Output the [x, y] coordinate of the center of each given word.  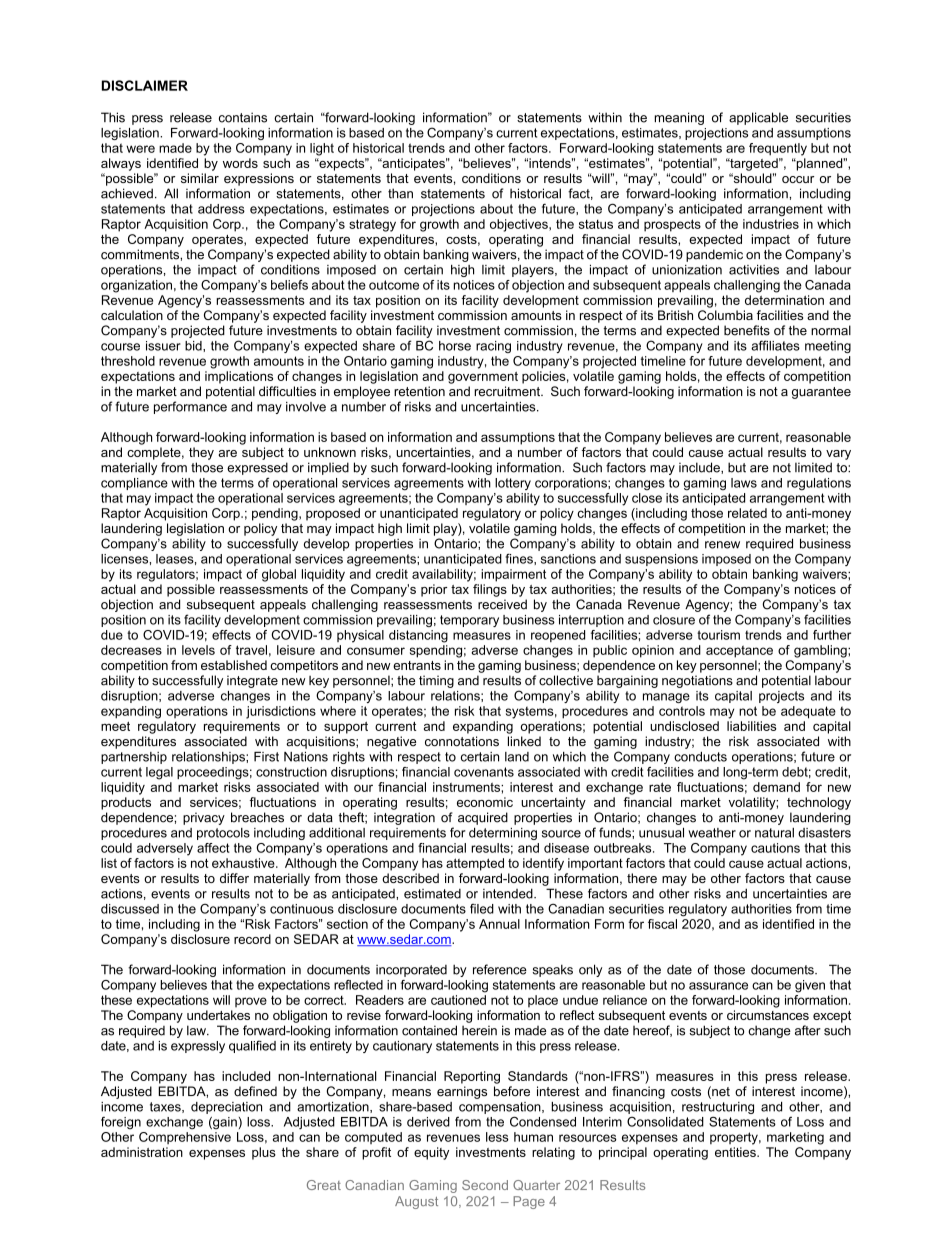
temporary [469, 621]
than [400, 193]
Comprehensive [185, 1138]
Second [485, 1185]
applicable [758, 118]
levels [198, 650]
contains [243, 117]
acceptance [739, 651]
